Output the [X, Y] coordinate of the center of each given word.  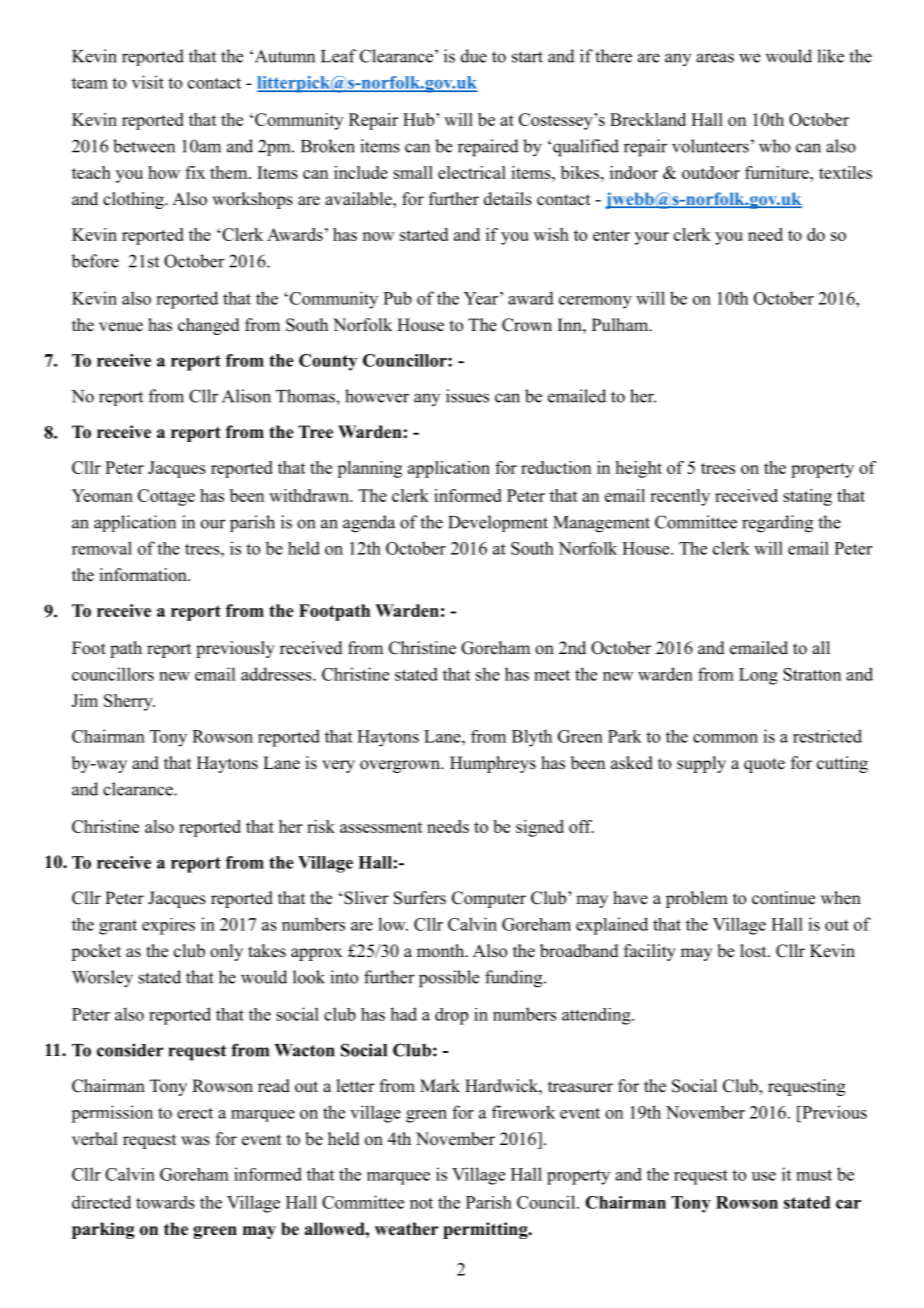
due [474, 56]
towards [165, 1202]
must [814, 1175]
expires [168, 926]
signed [540, 828]
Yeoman [102, 495]
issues [467, 396]
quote [764, 765]
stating [807, 497]
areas [715, 58]
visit [148, 82]
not [421, 1203]
